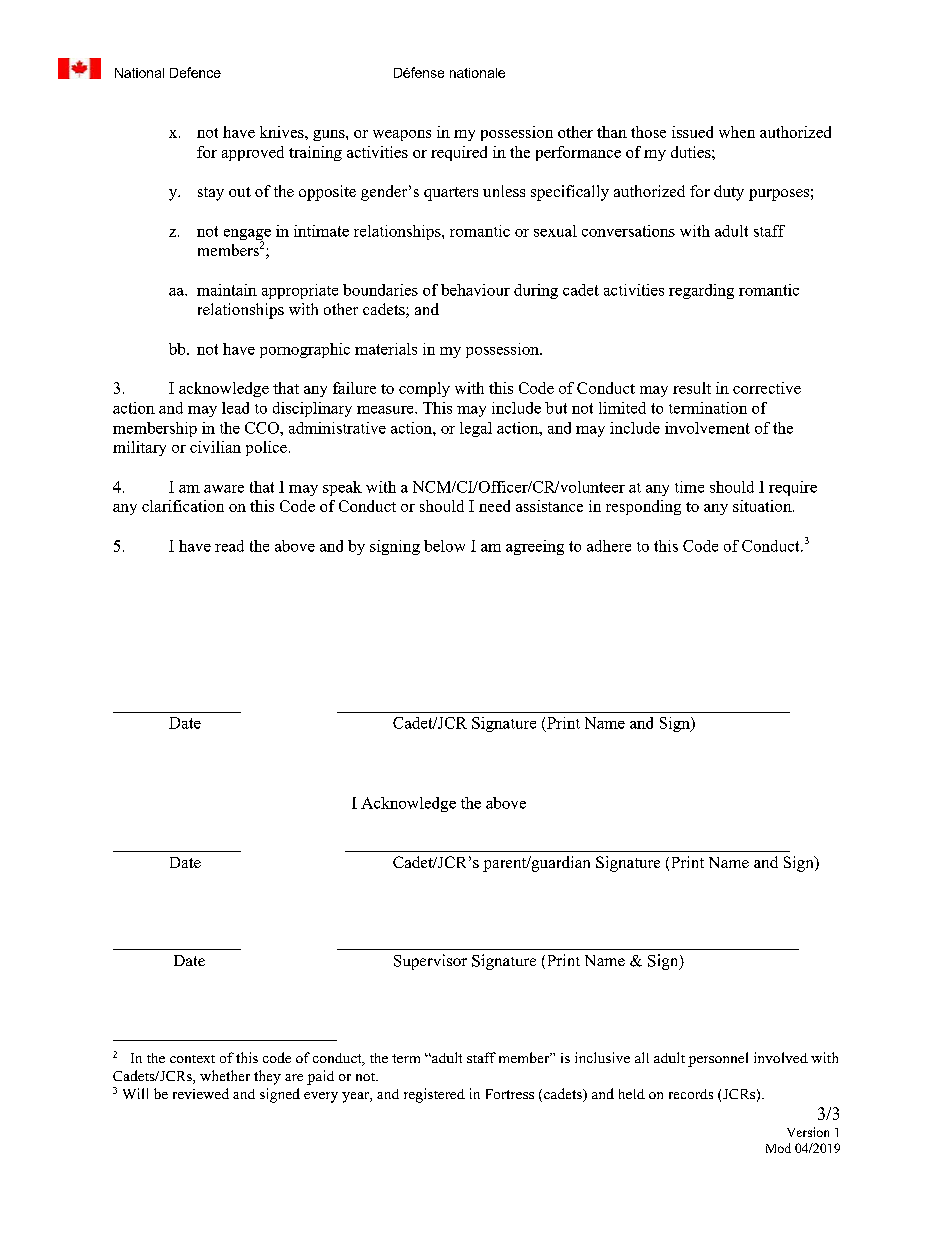 This screenshot has height=1233, width=952. What do you see at coordinates (434, 1095) in the screenshot?
I see `registered` at bounding box center [434, 1095].
